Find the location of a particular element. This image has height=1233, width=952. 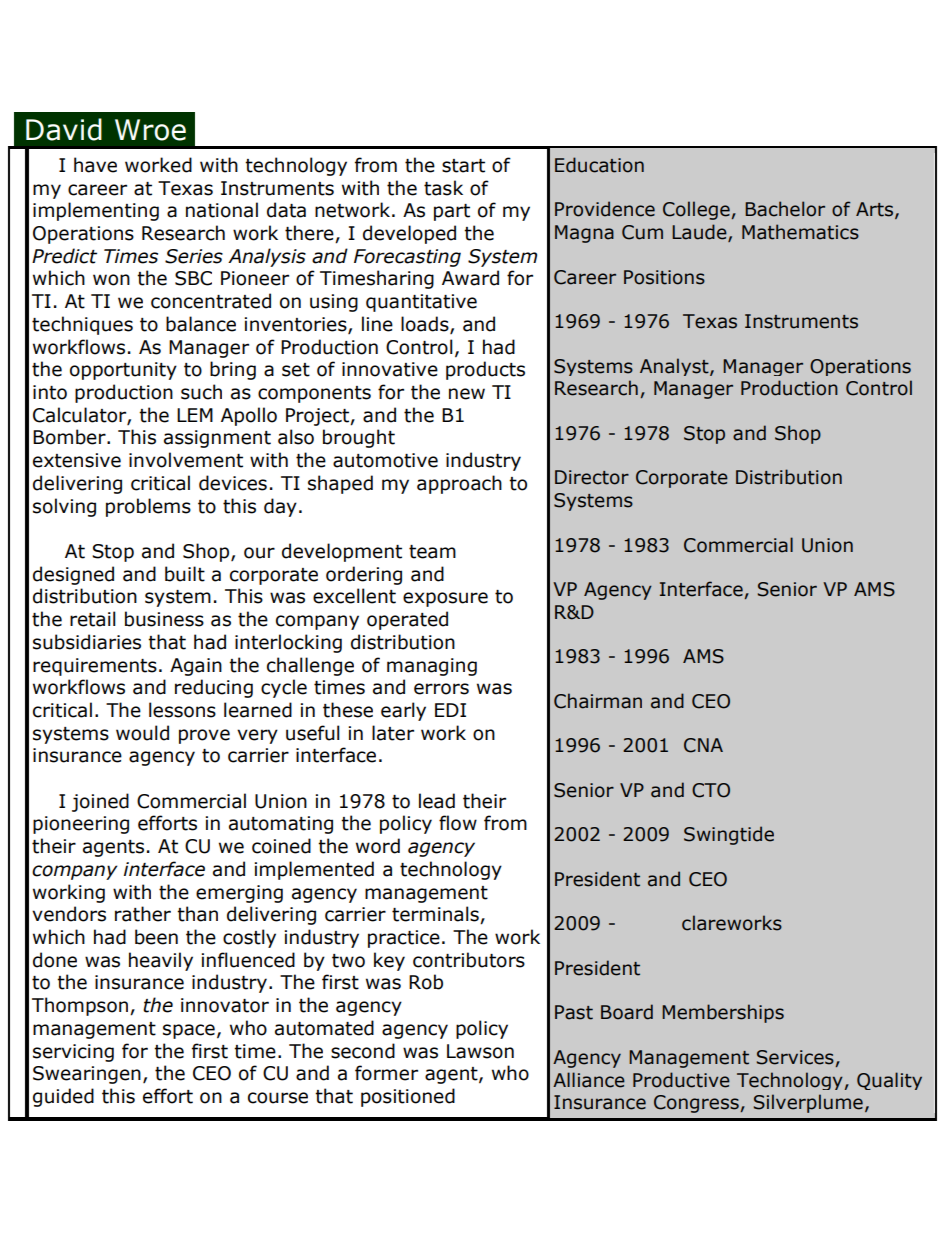

space is located at coordinates (189, 1031).
